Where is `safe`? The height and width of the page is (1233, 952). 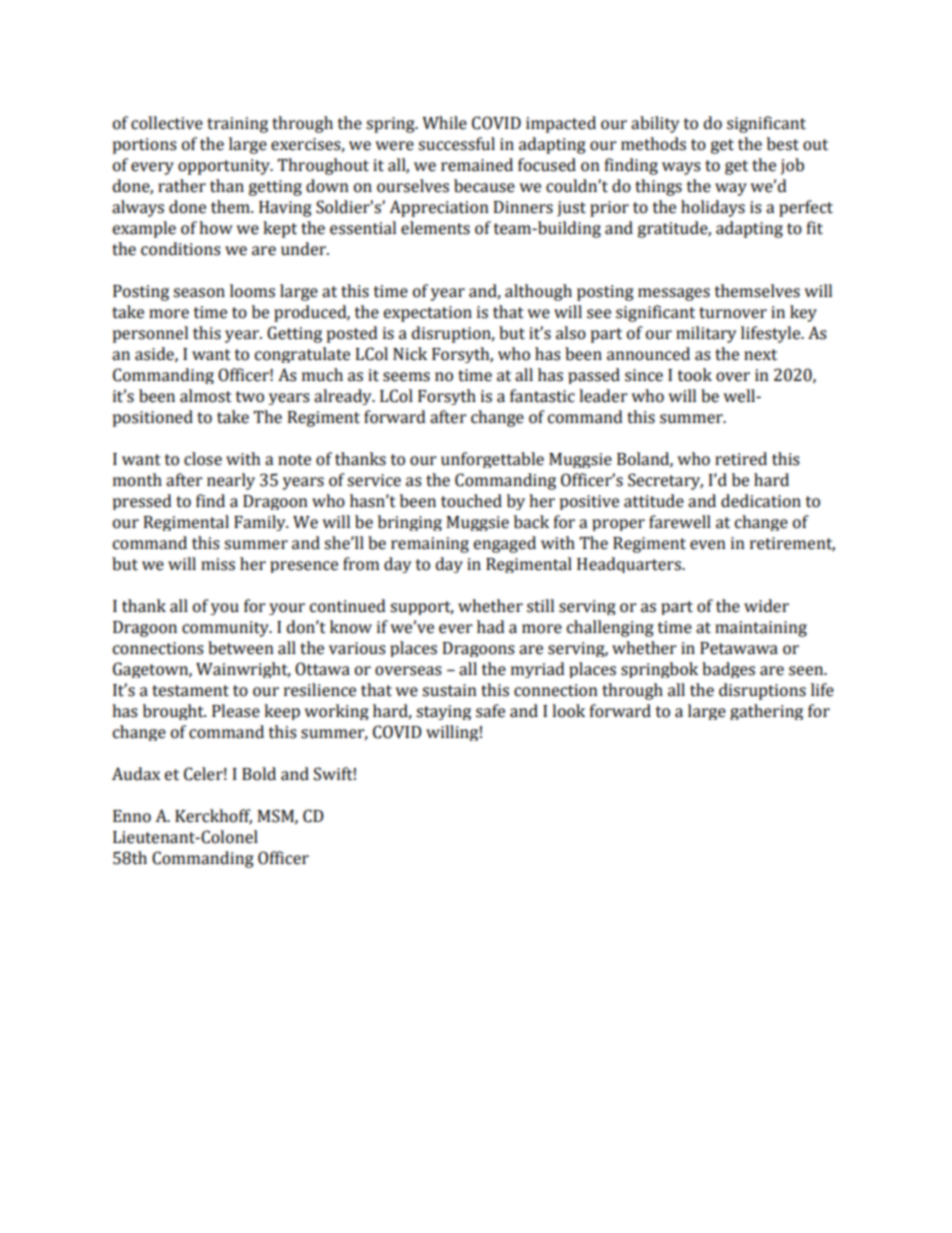
safe is located at coordinates (490, 711).
